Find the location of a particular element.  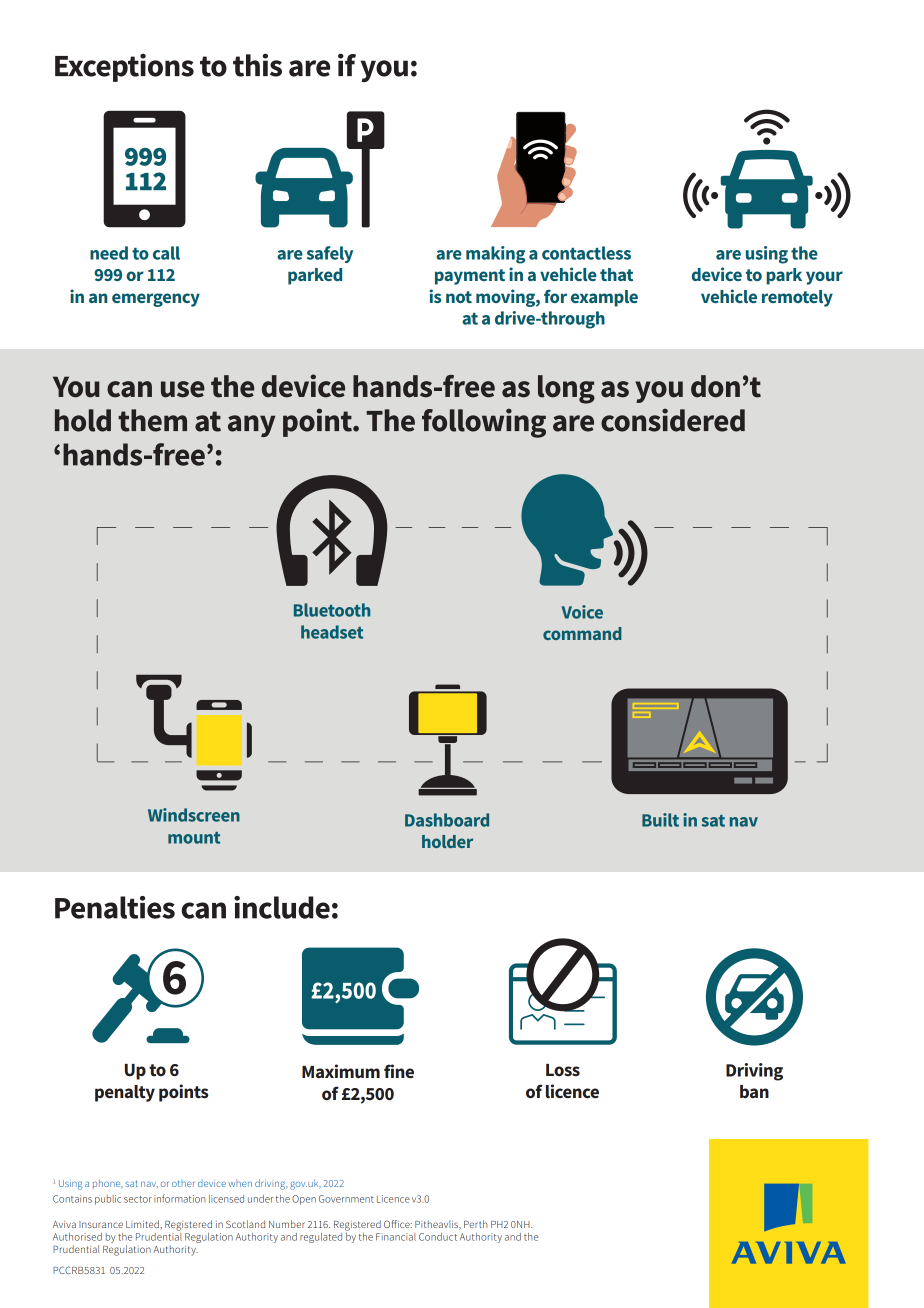

sector is located at coordinates (138, 1199).
